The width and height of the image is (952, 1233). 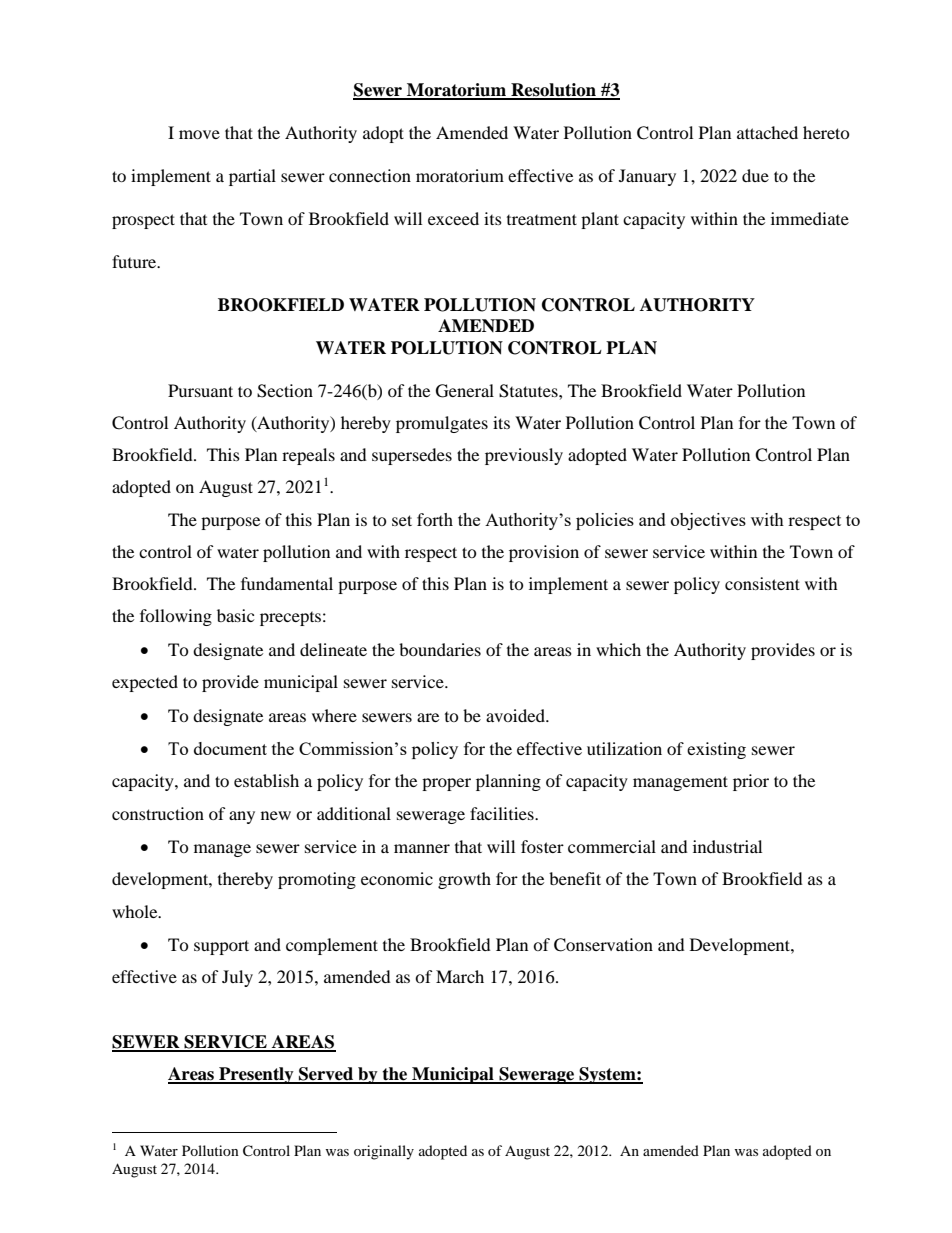 I want to click on General, so click(x=465, y=391).
